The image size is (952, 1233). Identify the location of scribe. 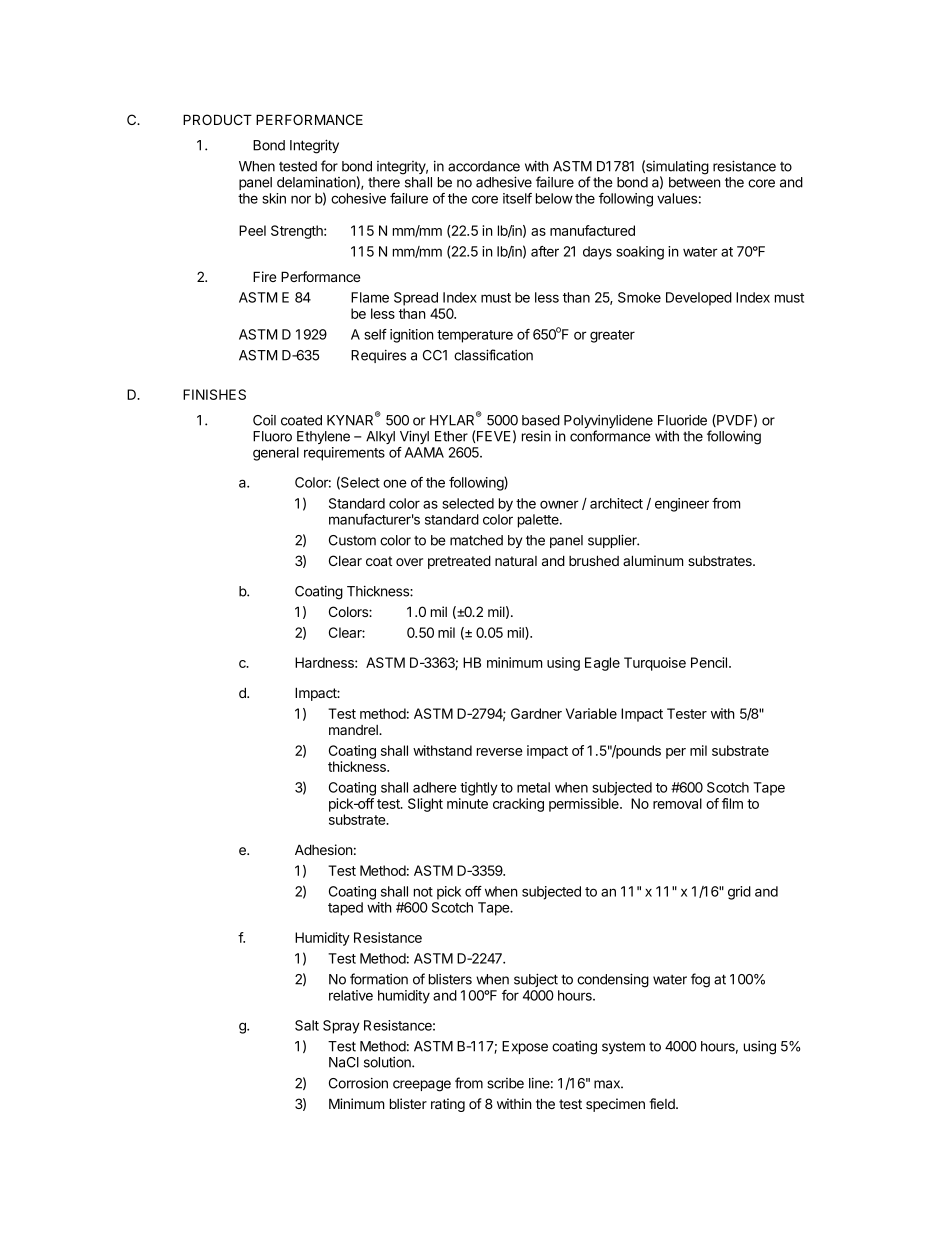
(505, 1083).
